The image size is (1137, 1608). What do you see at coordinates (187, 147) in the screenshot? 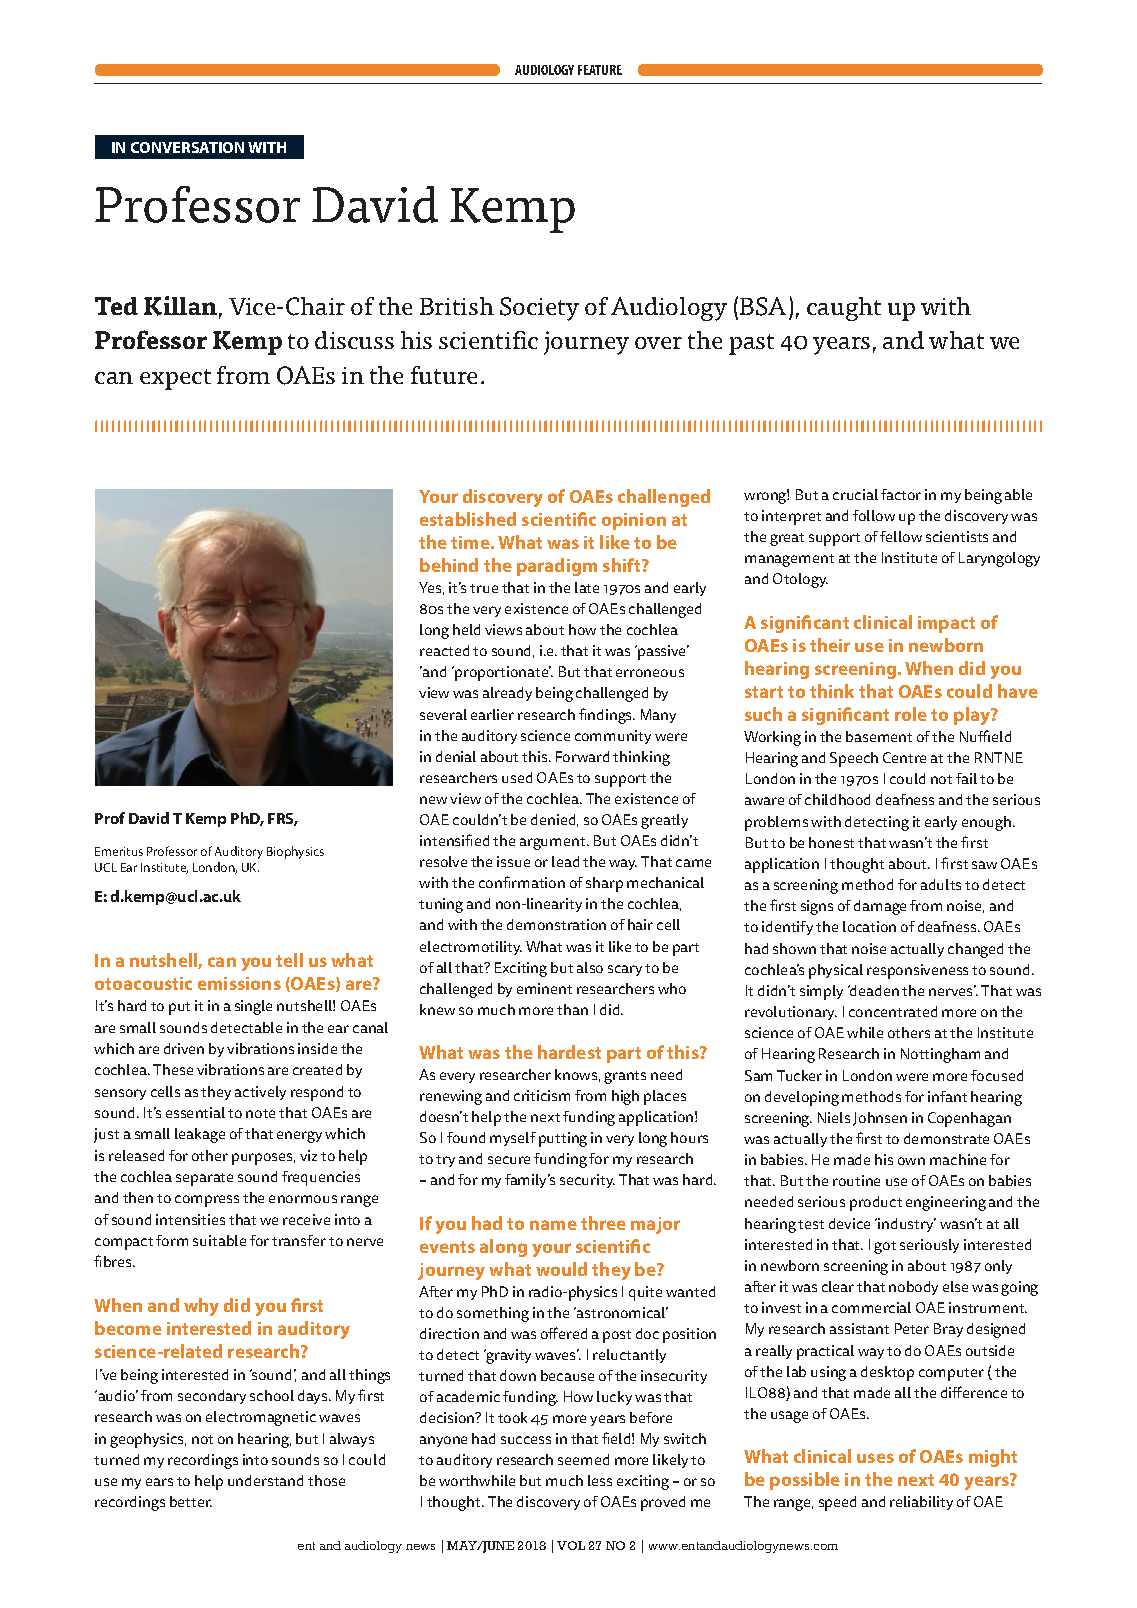
I see `CONVERSATION` at bounding box center [187, 147].
